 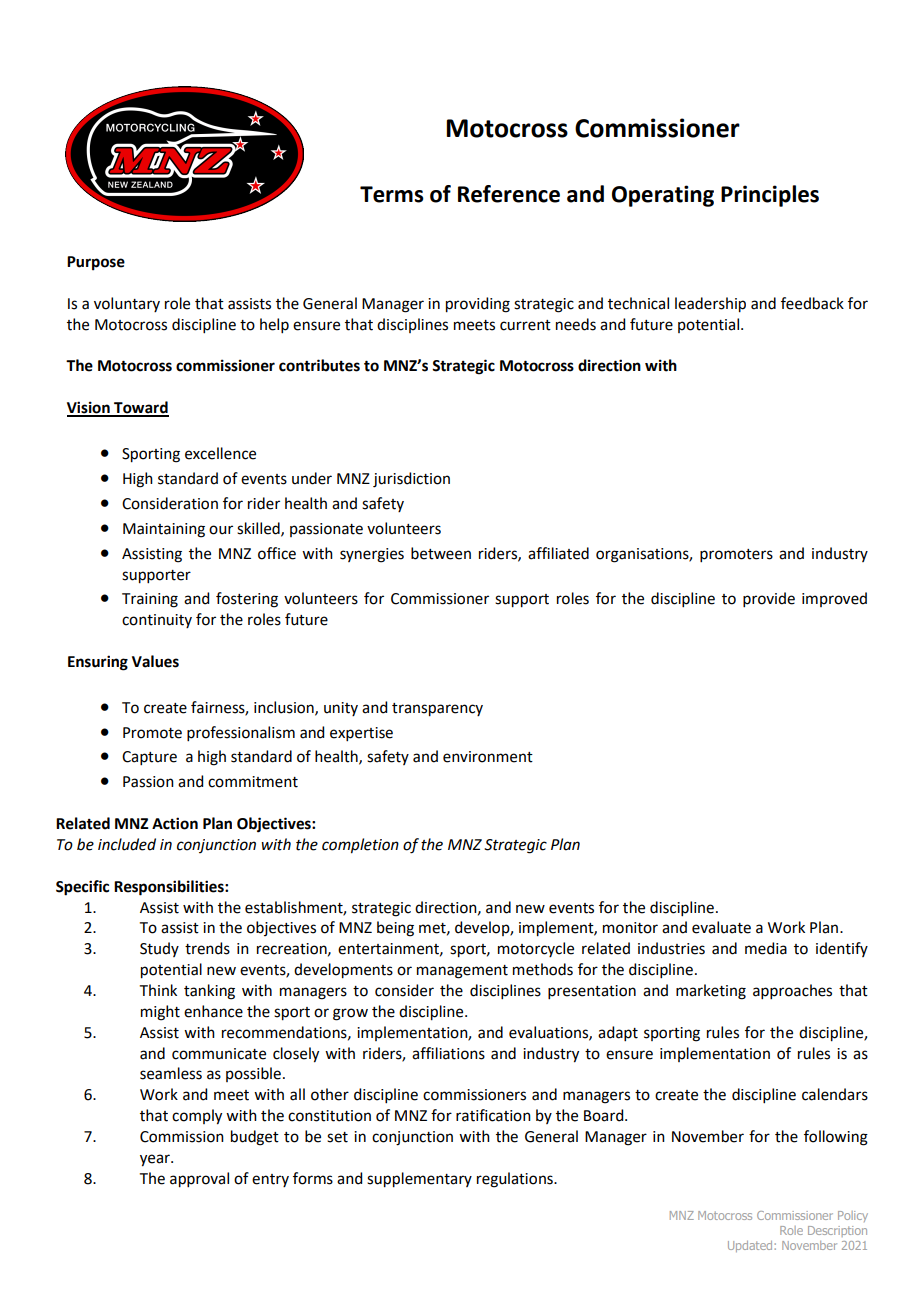 What do you see at coordinates (769, 599) in the screenshot?
I see `provide` at bounding box center [769, 599].
